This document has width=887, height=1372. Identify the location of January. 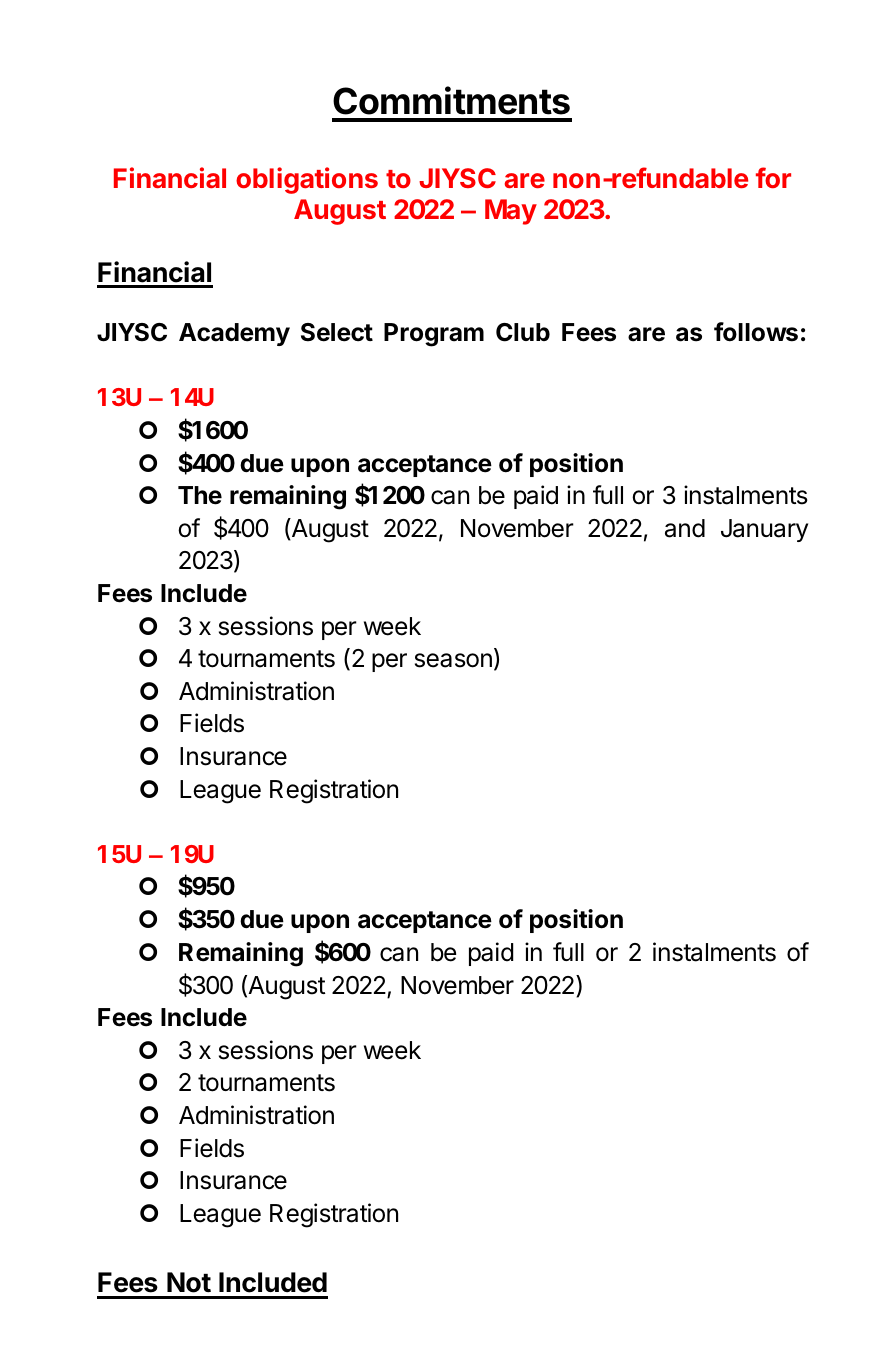
(764, 530).
